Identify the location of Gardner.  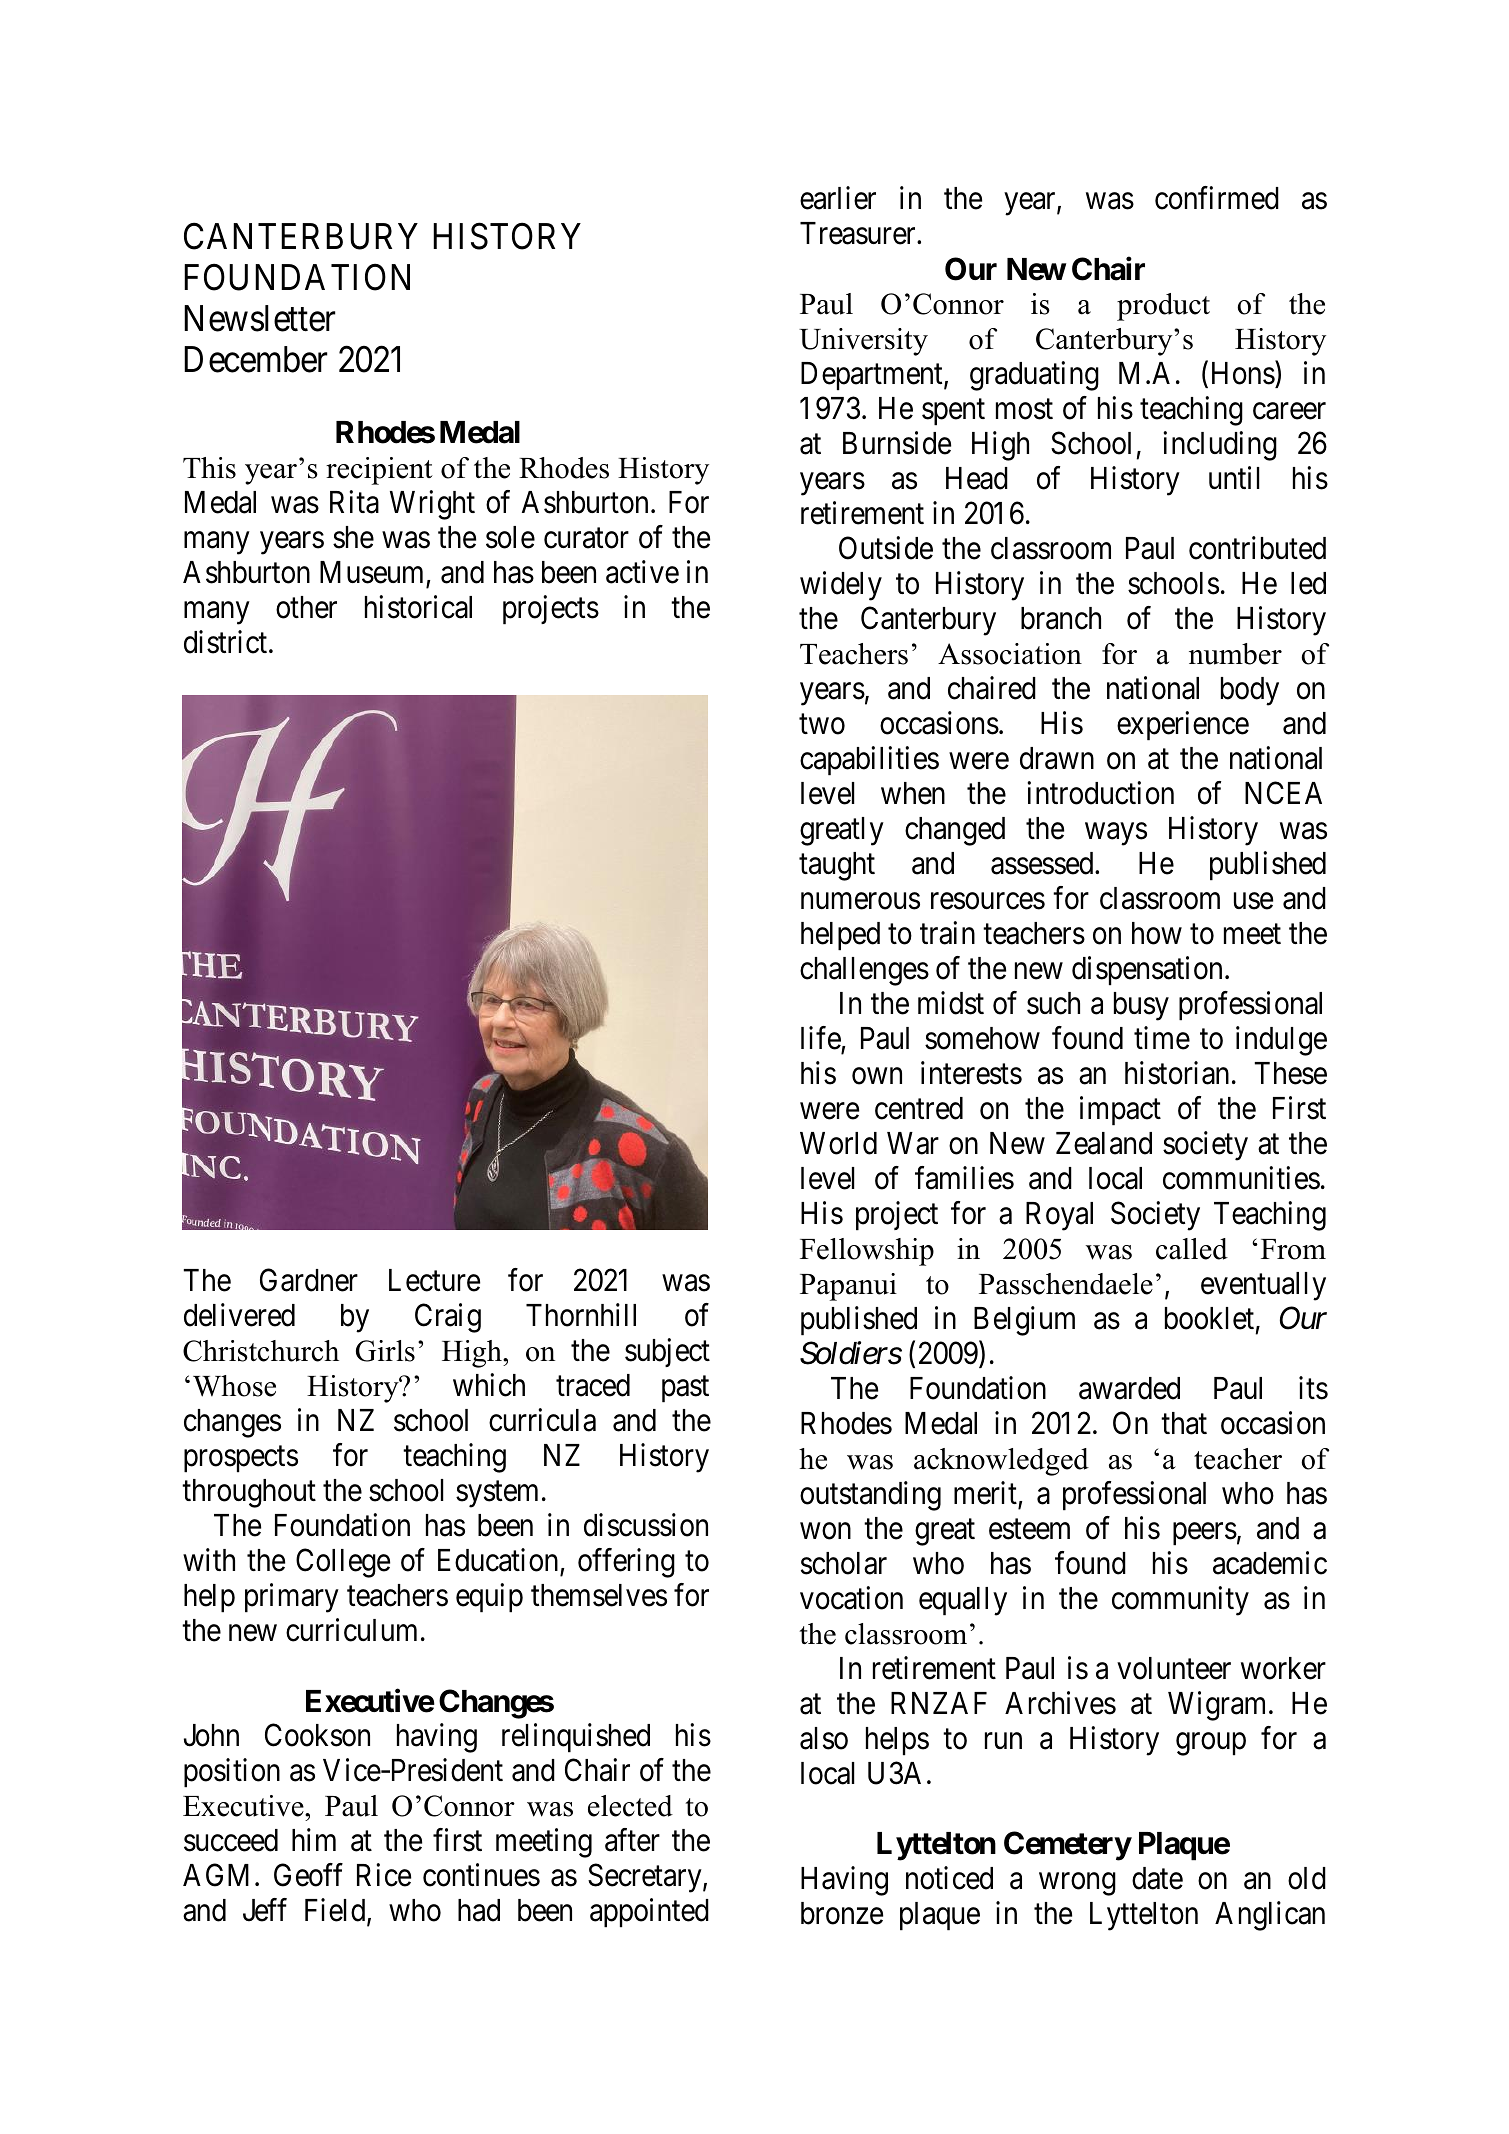
(309, 1280).
